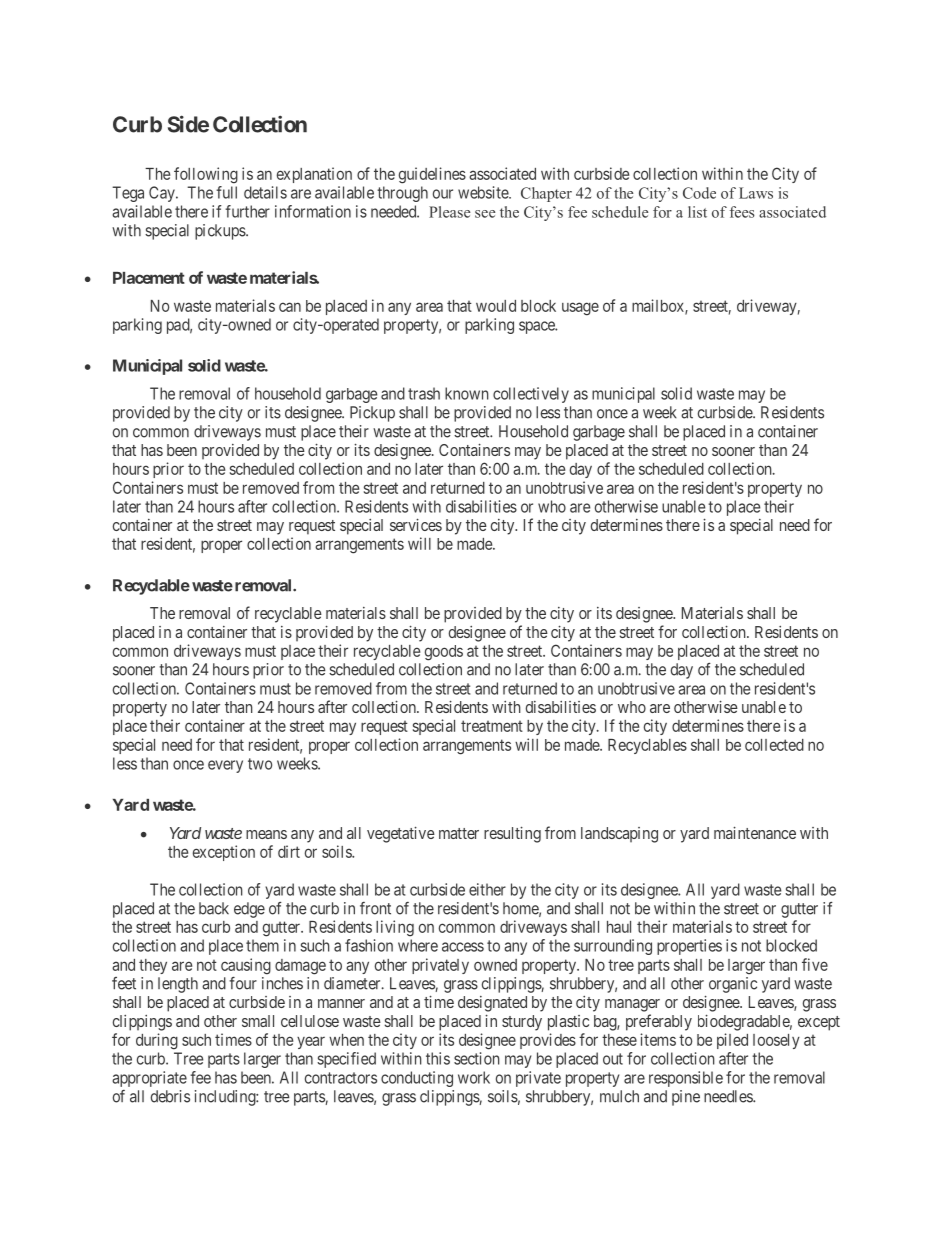 The image size is (952, 1233). What do you see at coordinates (467, 393) in the screenshot?
I see `known` at bounding box center [467, 393].
